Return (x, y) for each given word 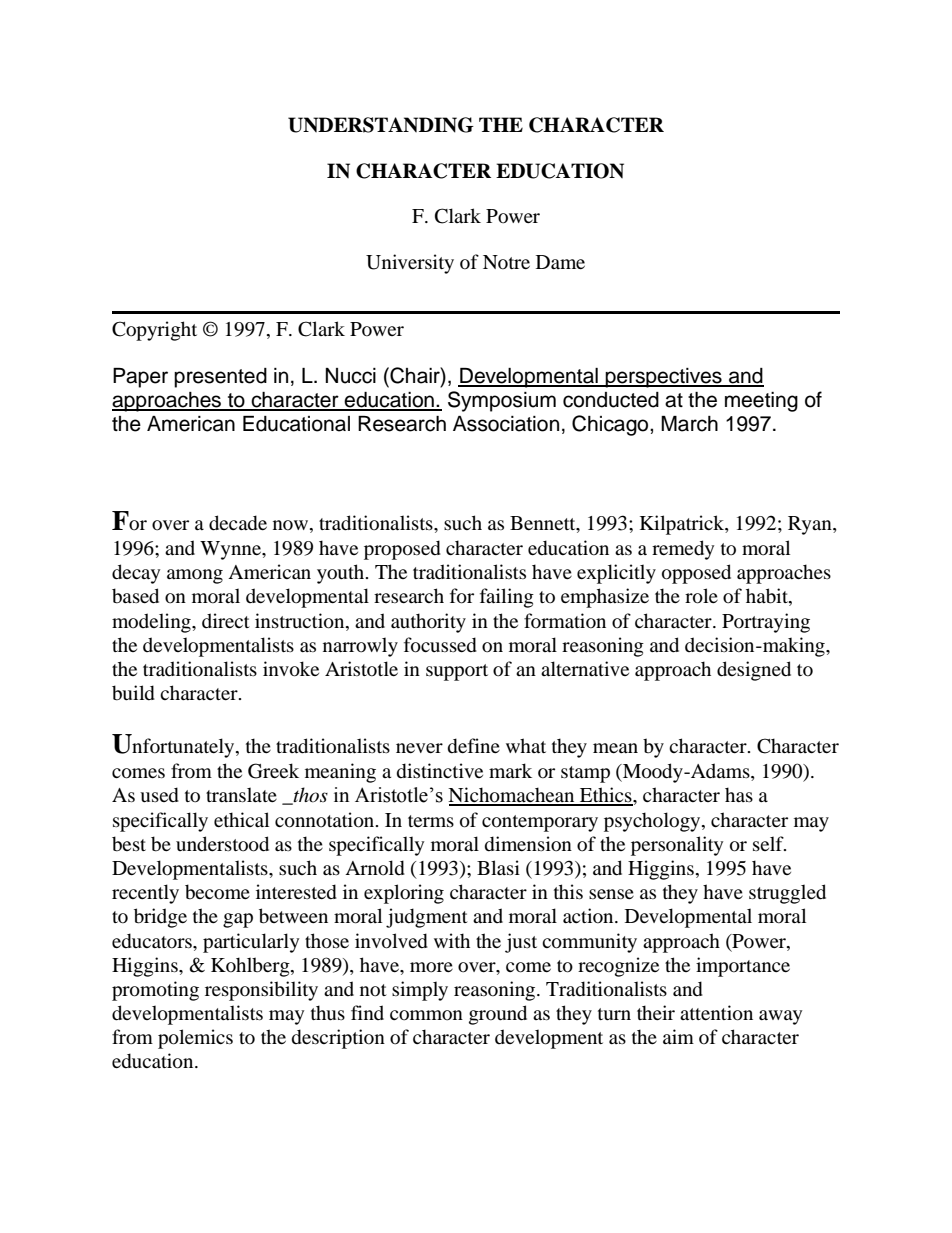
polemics (195, 1039)
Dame (560, 262)
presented (220, 378)
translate (241, 794)
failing (507, 598)
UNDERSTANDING (381, 125)
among (195, 576)
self (769, 843)
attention (716, 1013)
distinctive (440, 771)
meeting (761, 402)
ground (498, 1015)
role (701, 596)
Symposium (502, 401)
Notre (506, 262)
